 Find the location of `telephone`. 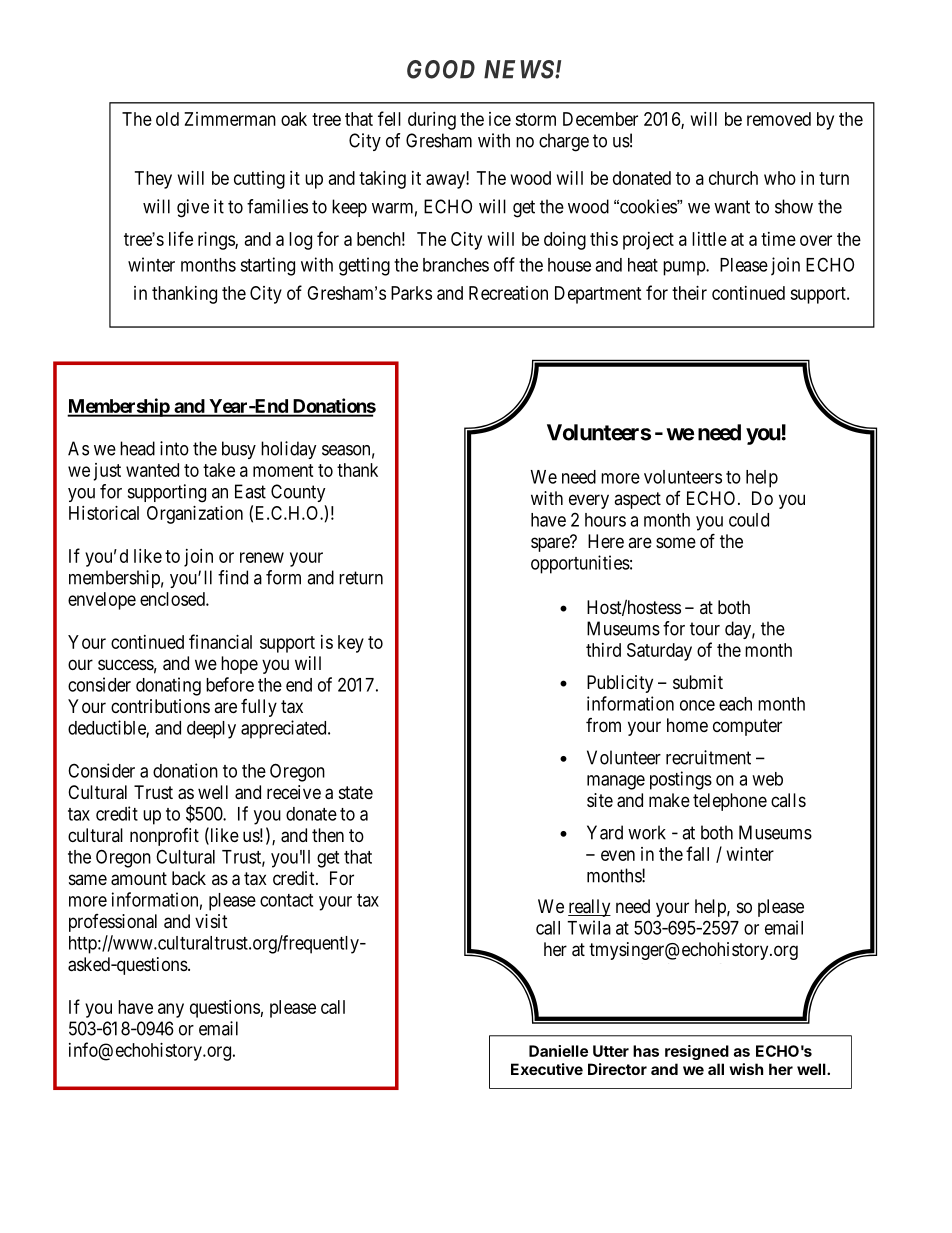

telephone is located at coordinates (730, 802).
